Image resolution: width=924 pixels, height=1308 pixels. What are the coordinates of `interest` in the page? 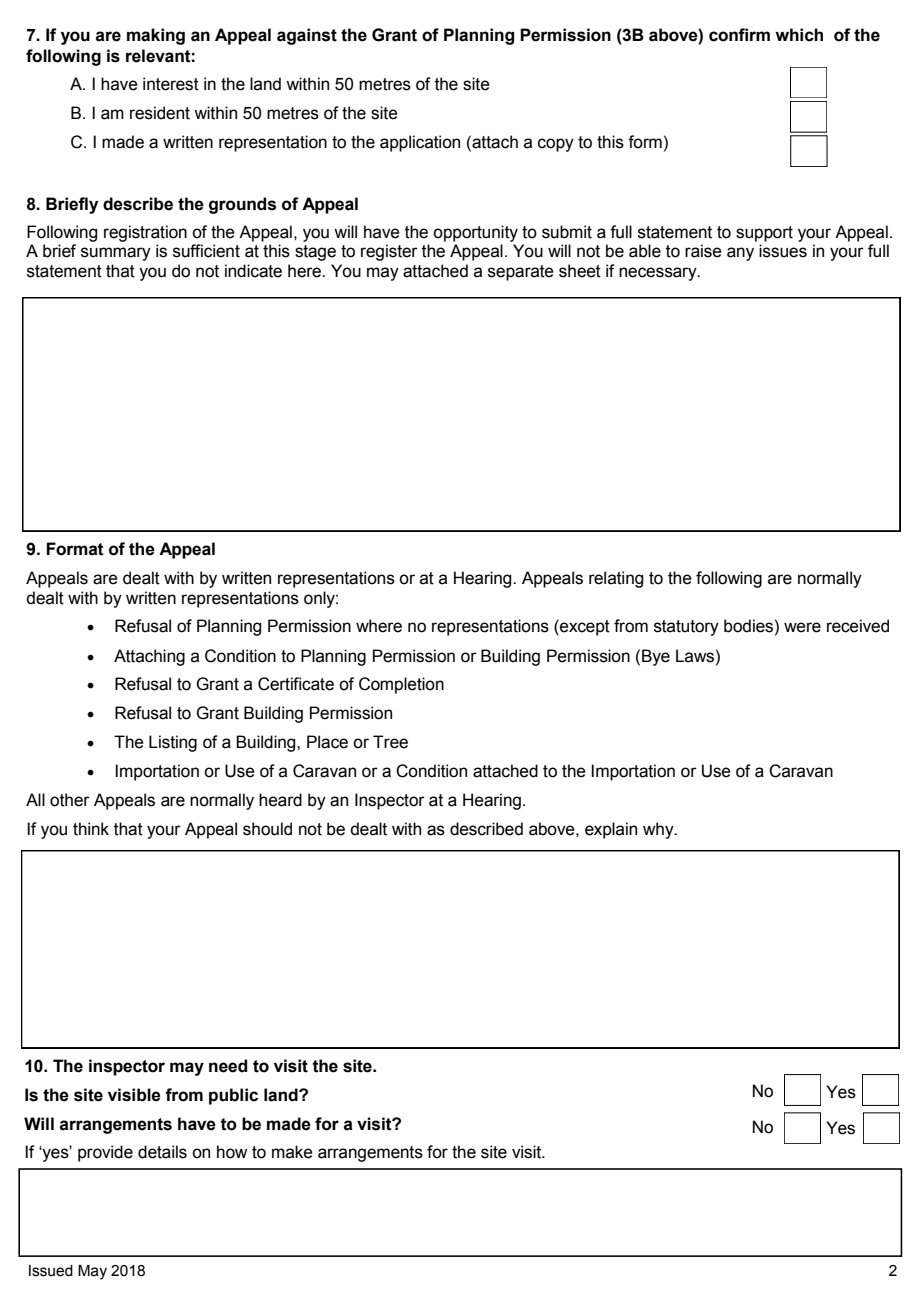 It's located at (171, 84).
